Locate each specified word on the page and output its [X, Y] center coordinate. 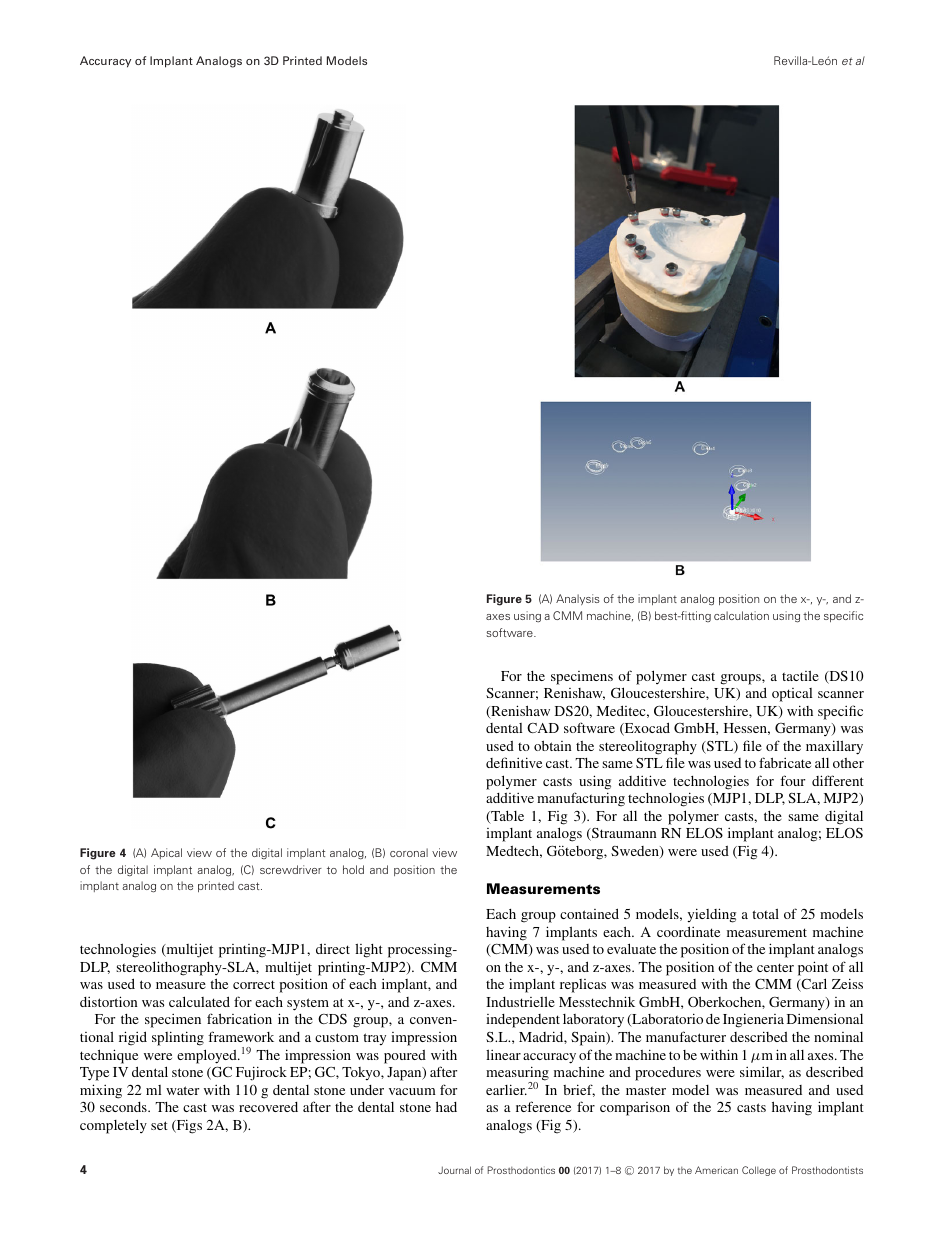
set [159, 1125]
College [759, 1171]
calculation [741, 615]
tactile [800, 675]
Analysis [578, 599]
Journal [454, 1170]
